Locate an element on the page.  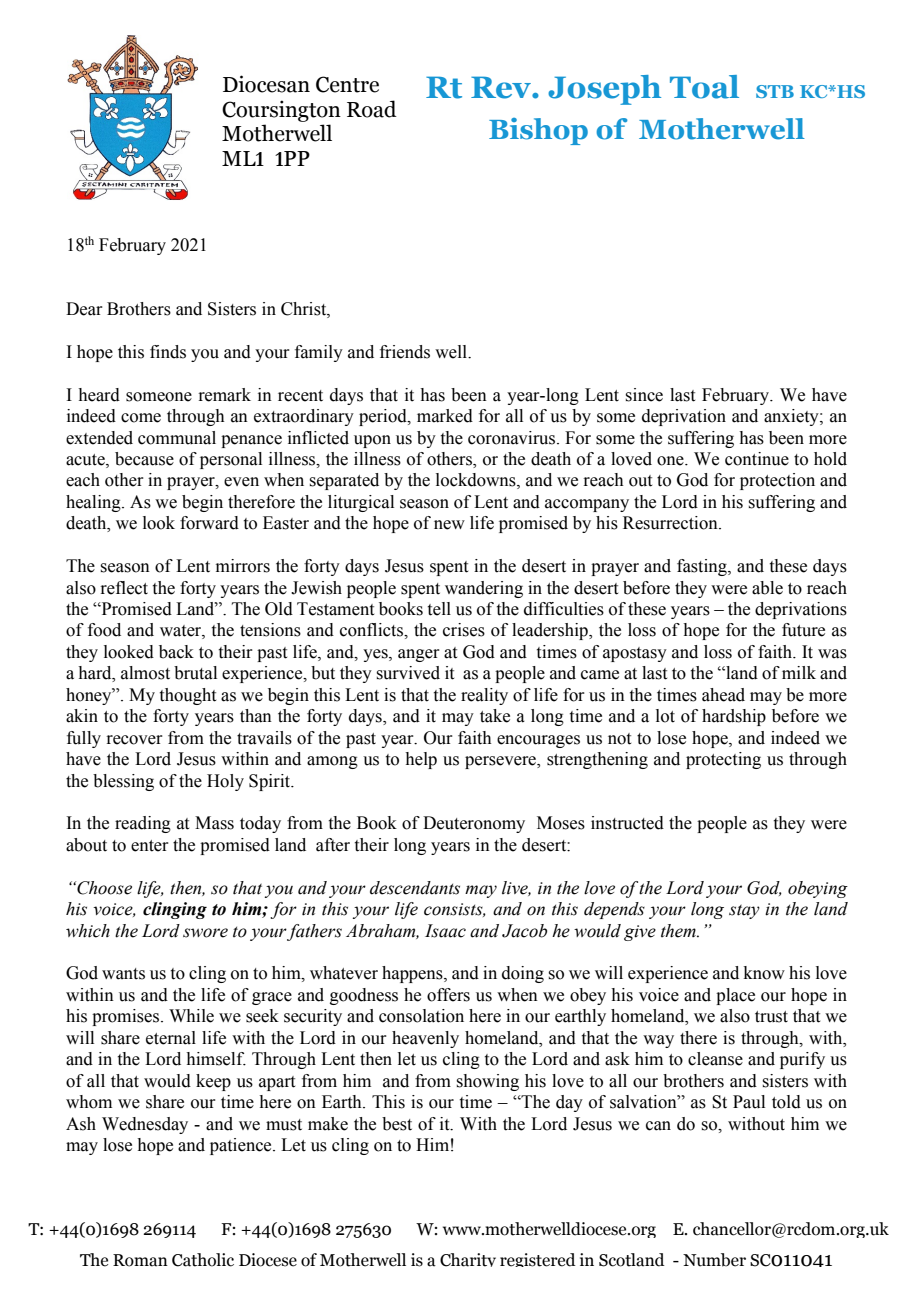
STB is located at coordinates (775, 91).
